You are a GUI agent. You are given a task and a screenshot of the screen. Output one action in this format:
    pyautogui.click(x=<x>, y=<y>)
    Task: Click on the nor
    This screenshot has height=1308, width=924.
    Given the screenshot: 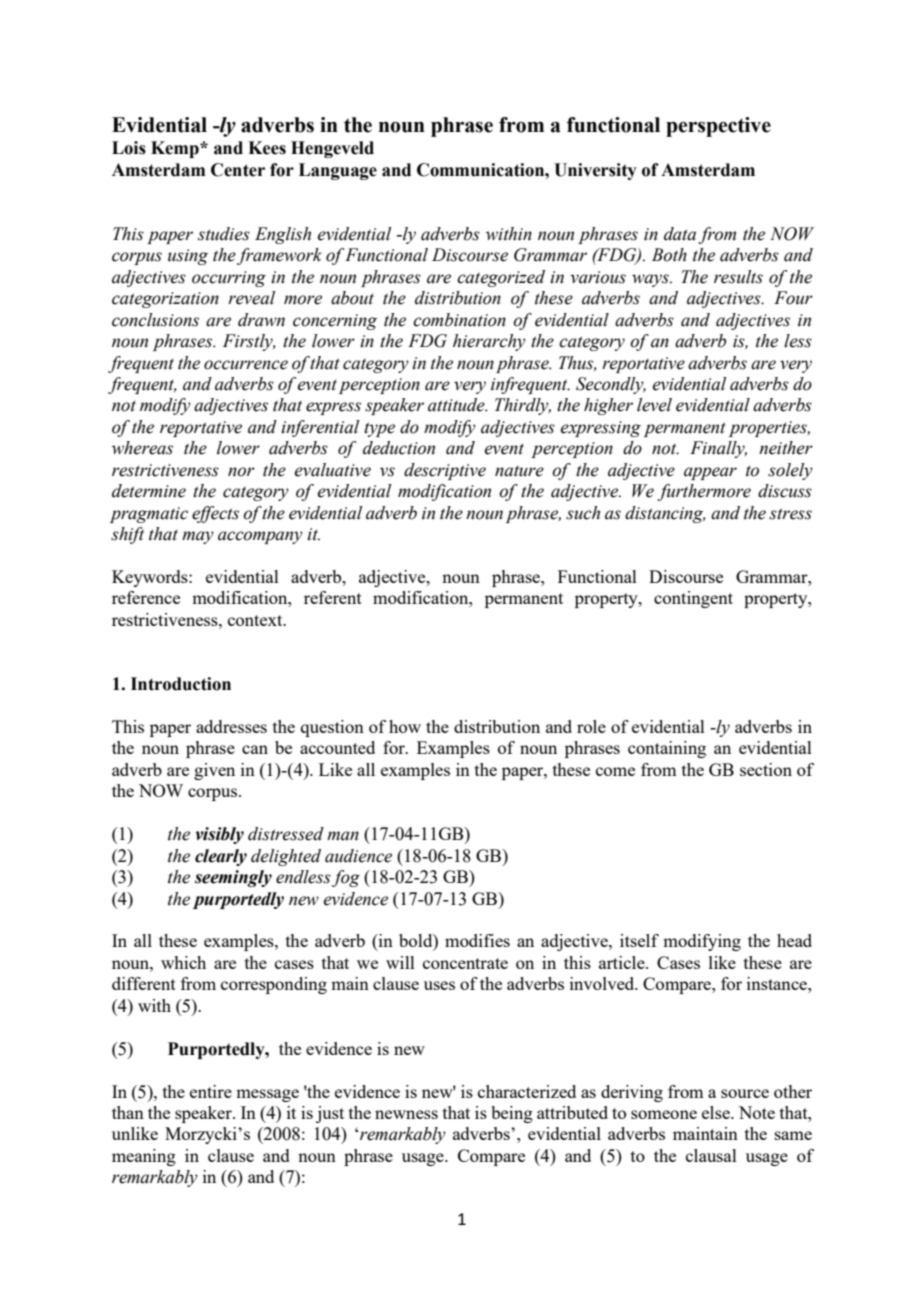 What is the action you would take?
    pyautogui.click(x=241, y=472)
